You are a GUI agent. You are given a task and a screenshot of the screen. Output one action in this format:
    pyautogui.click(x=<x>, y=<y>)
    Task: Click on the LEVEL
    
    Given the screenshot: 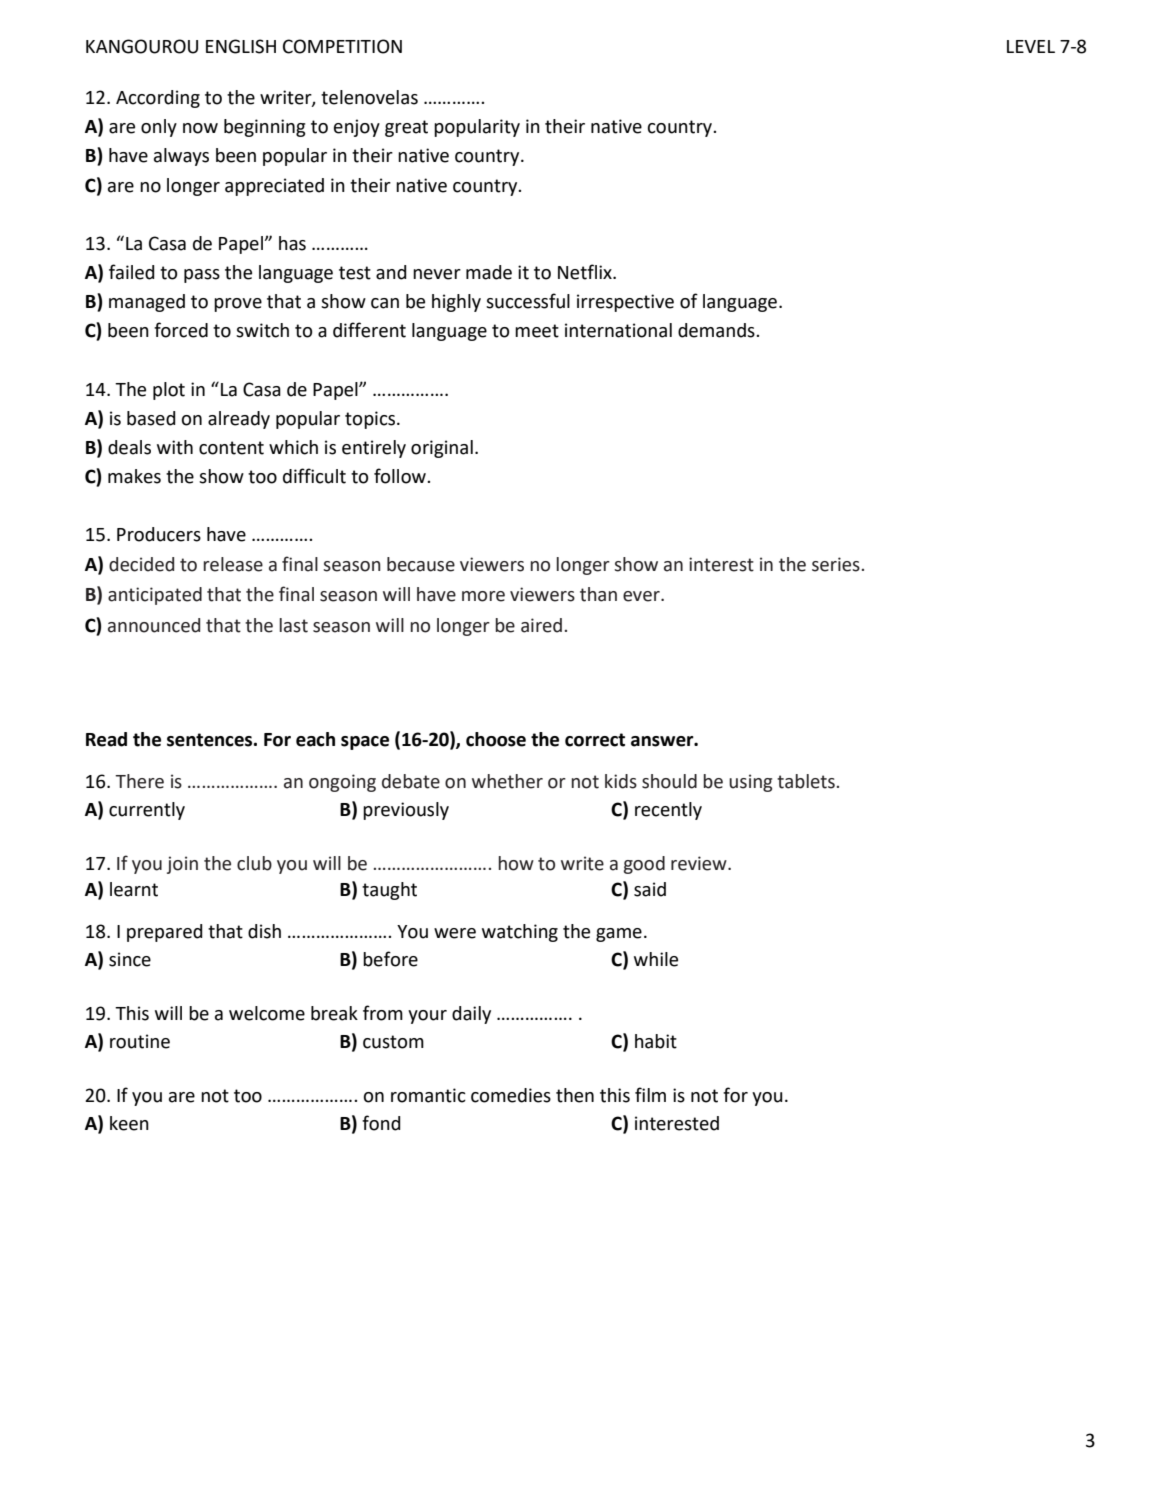 What is the action you would take?
    pyautogui.click(x=1031, y=46)
